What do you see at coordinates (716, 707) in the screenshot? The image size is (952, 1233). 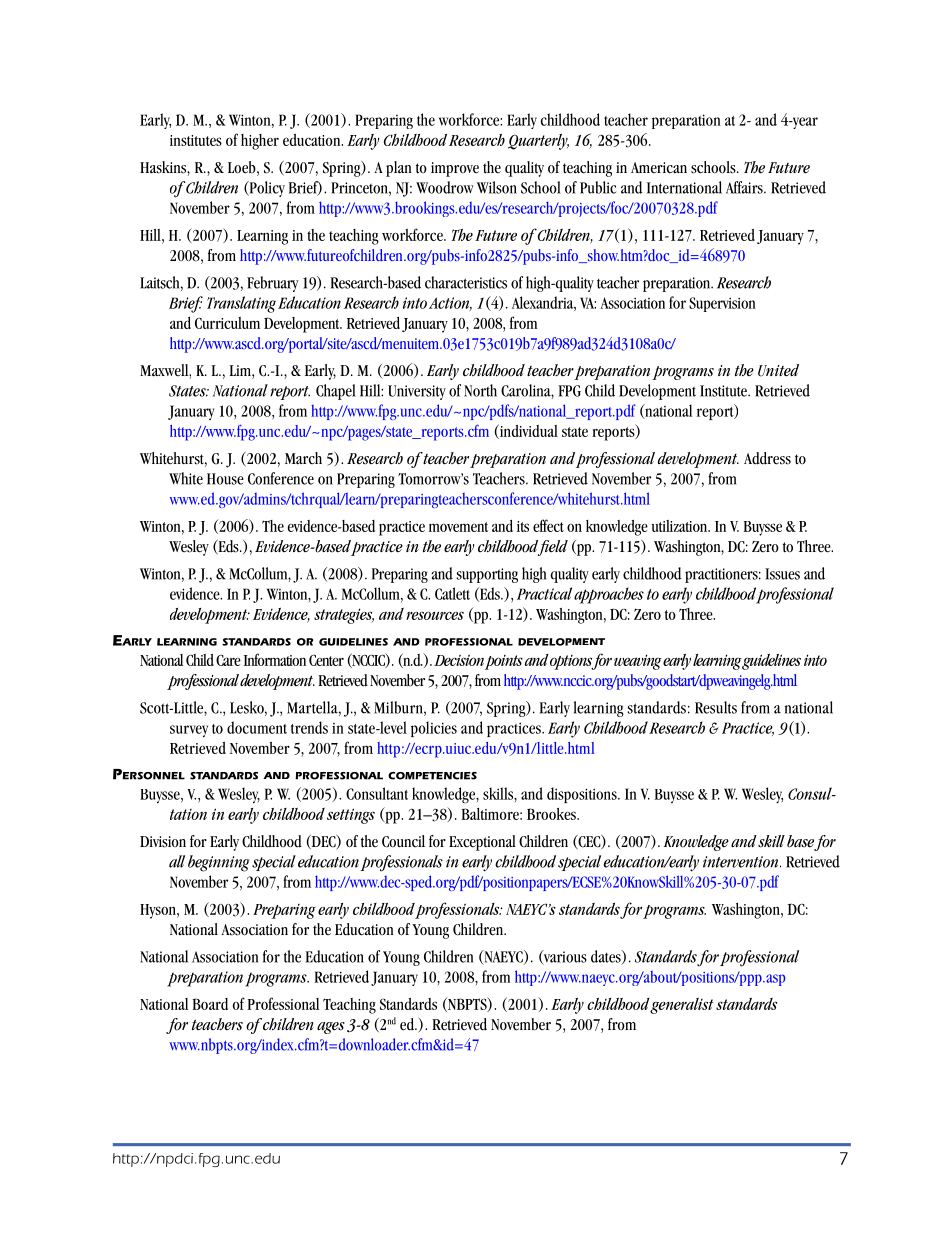 I see `Results` at bounding box center [716, 707].
